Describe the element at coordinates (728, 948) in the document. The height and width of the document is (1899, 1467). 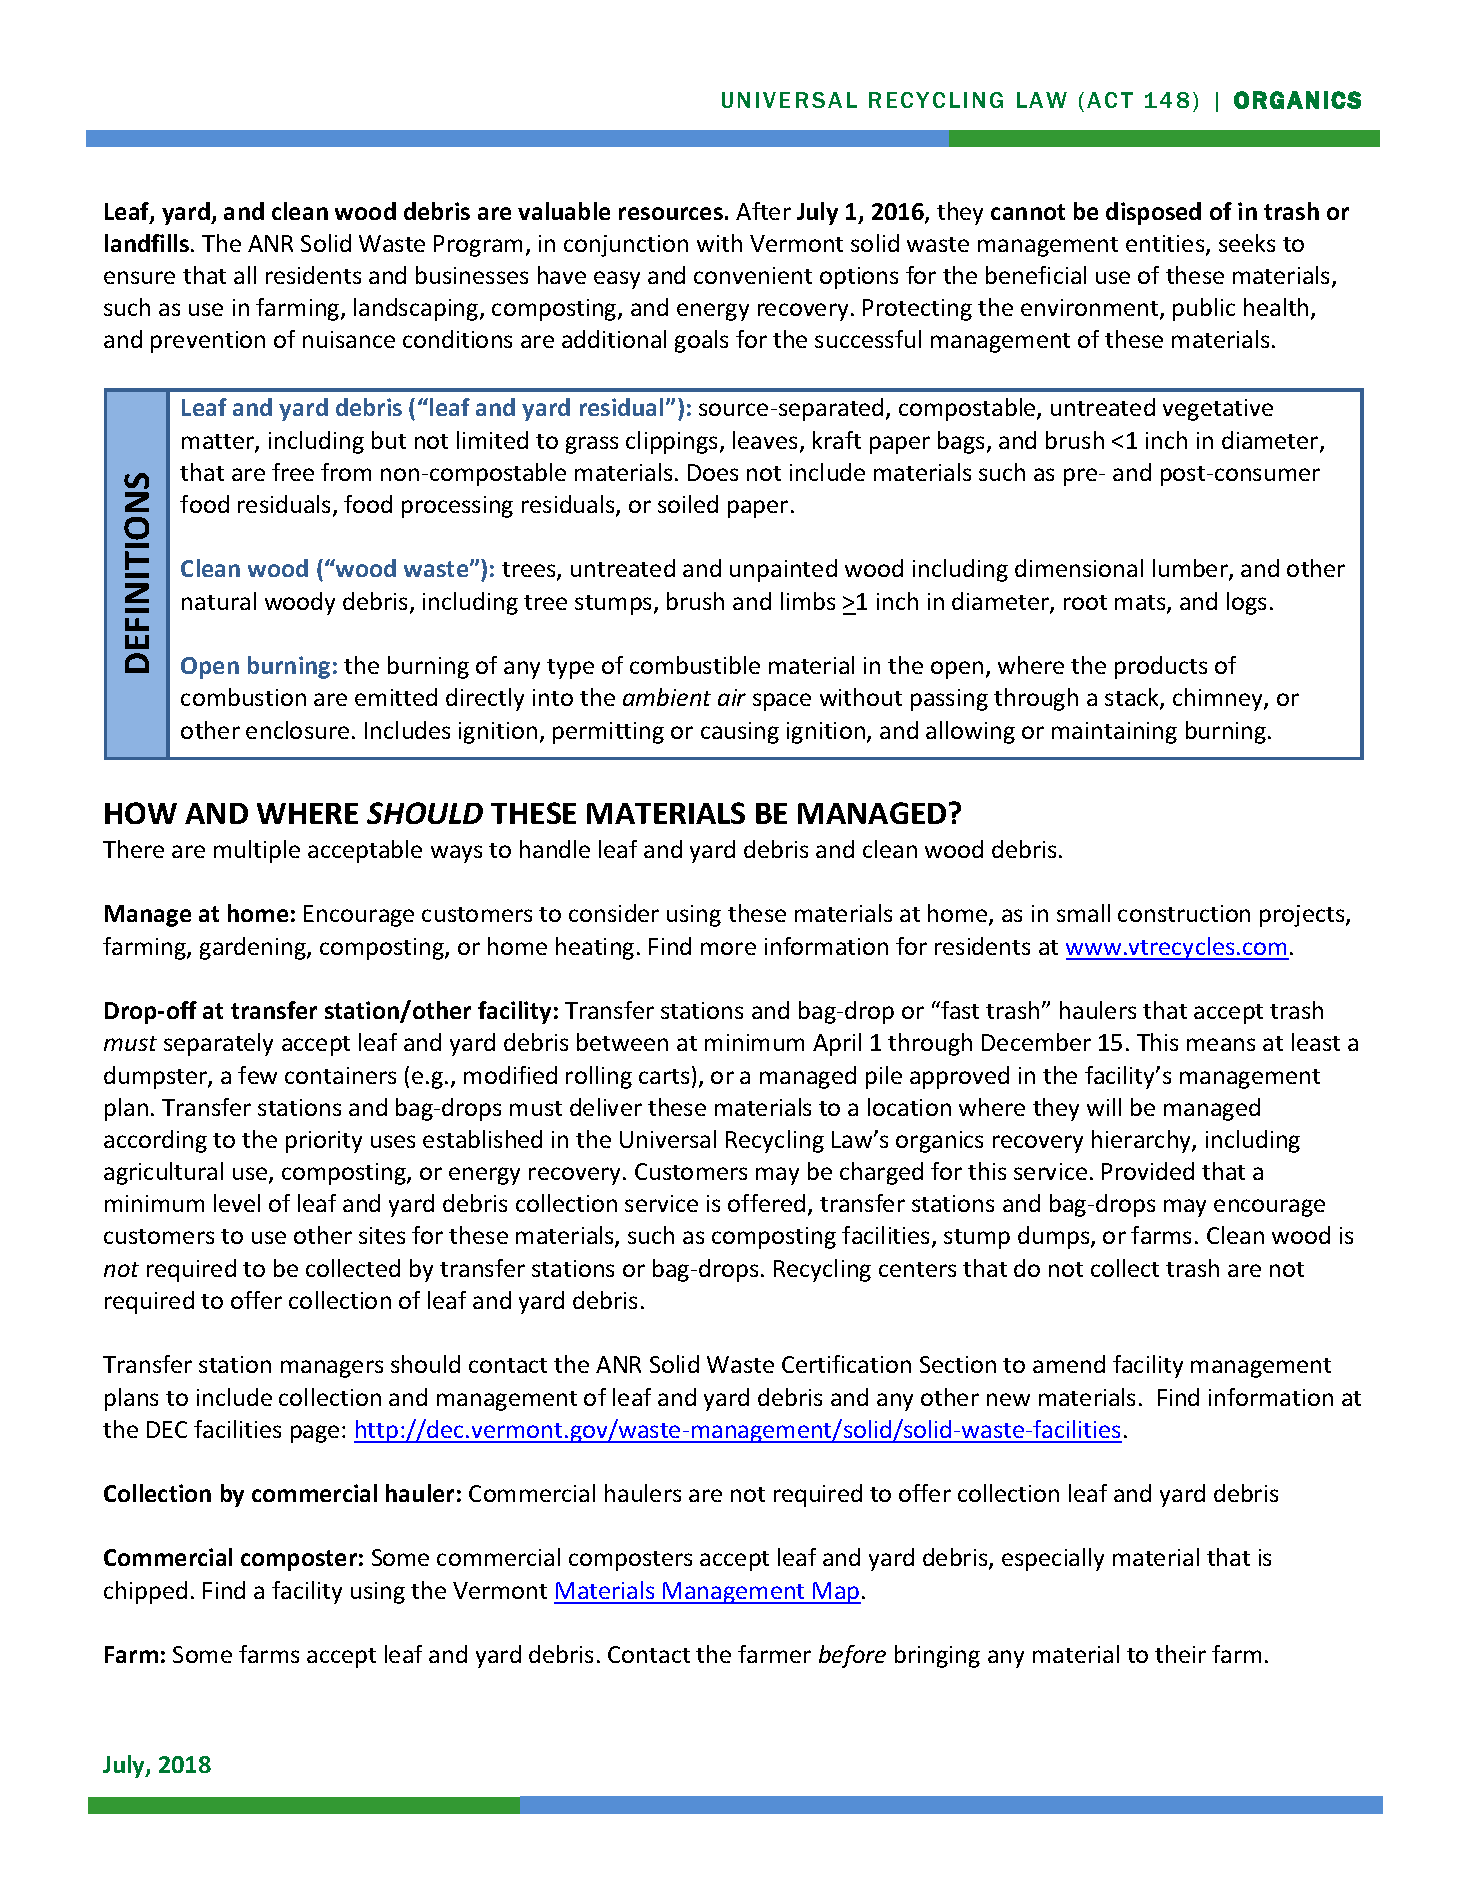
I see `more` at that location.
